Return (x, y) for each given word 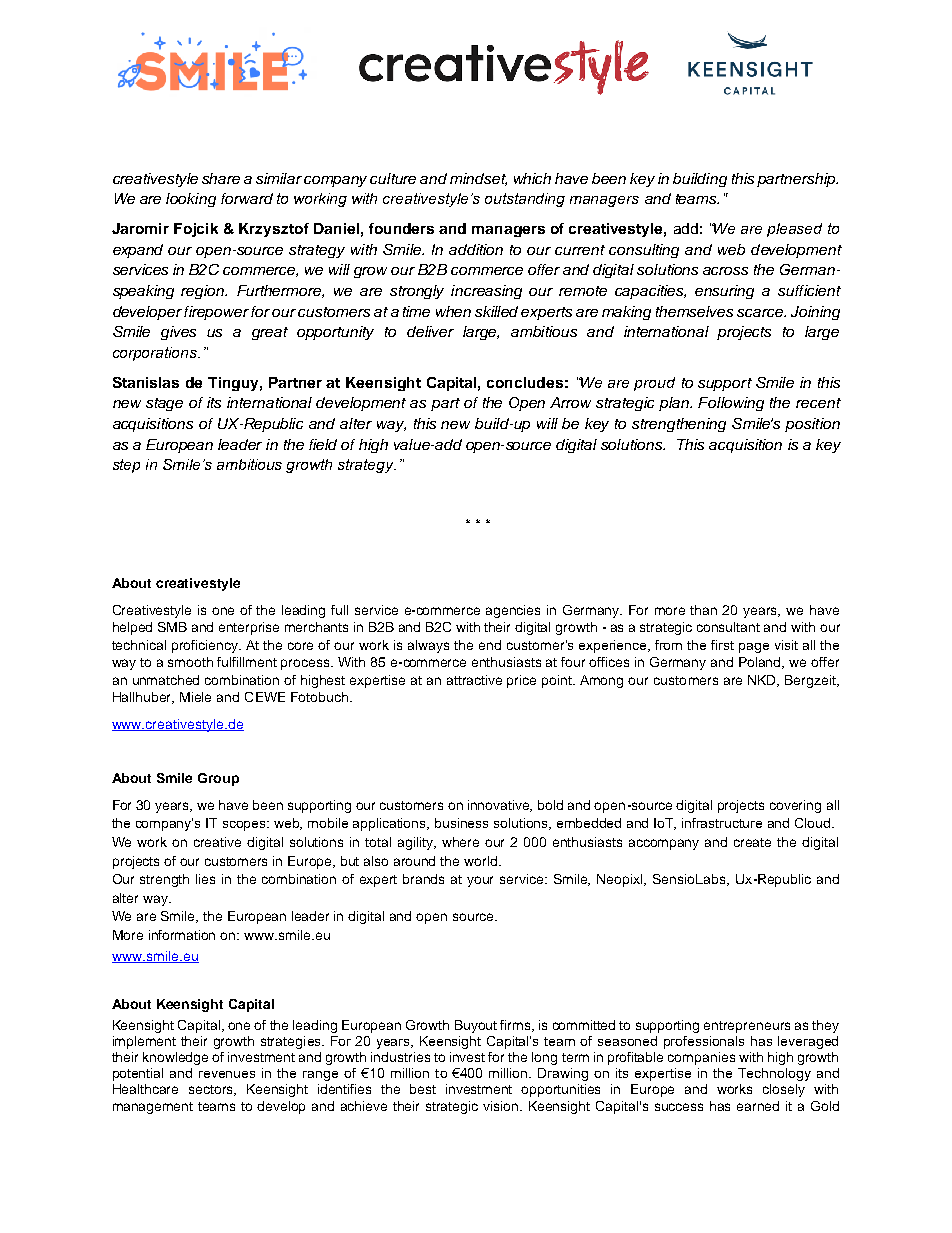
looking (191, 200)
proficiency (206, 646)
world (480, 861)
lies (205, 879)
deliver (430, 331)
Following (731, 404)
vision (502, 1106)
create (752, 842)
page (754, 648)
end (490, 645)
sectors (212, 1090)
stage (164, 404)
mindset (478, 179)
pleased (794, 230)
